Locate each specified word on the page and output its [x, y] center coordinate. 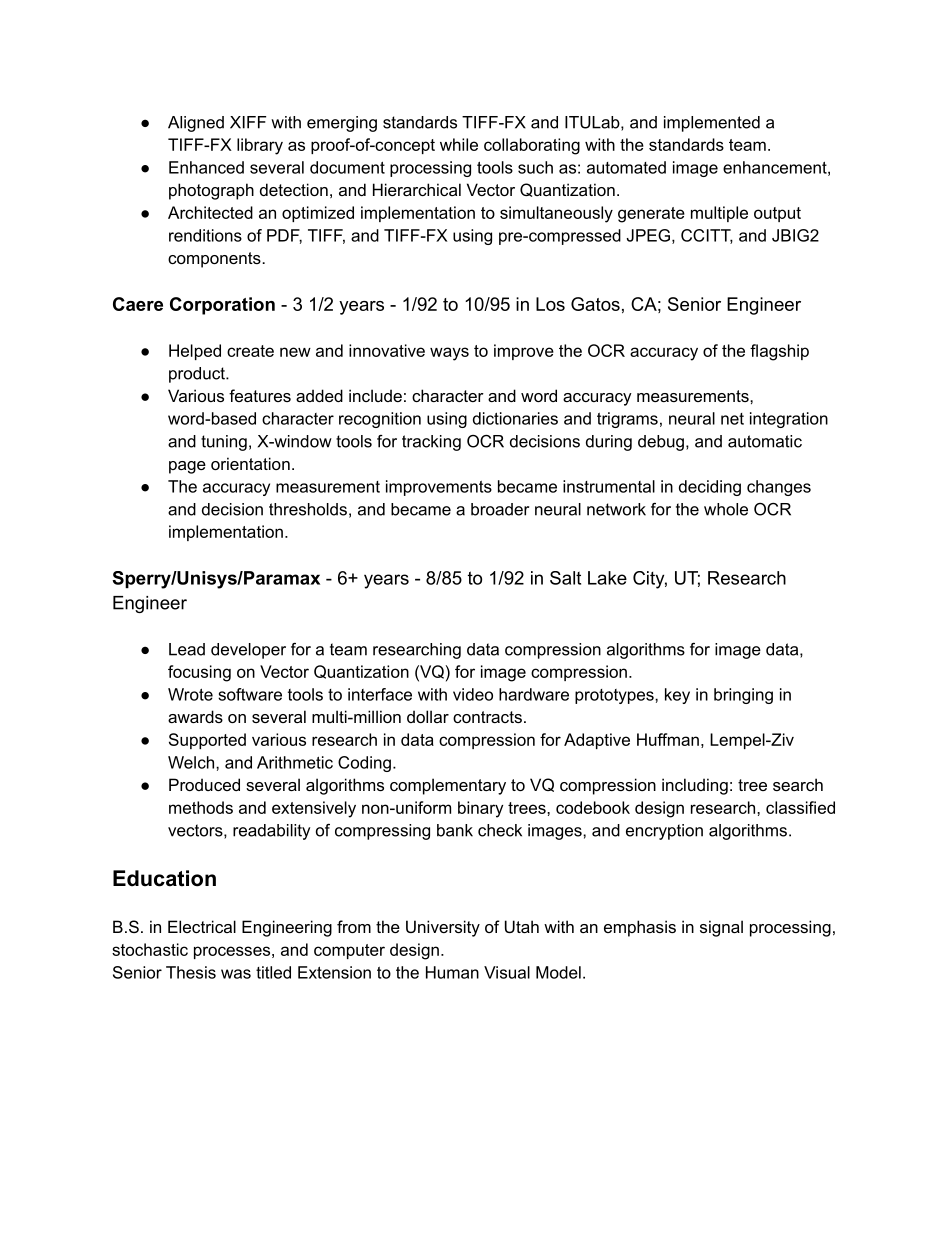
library [260, 146]
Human [452, 972]
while [459, 144]
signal [721, 928]
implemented [712, 124]
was [236, 974]
